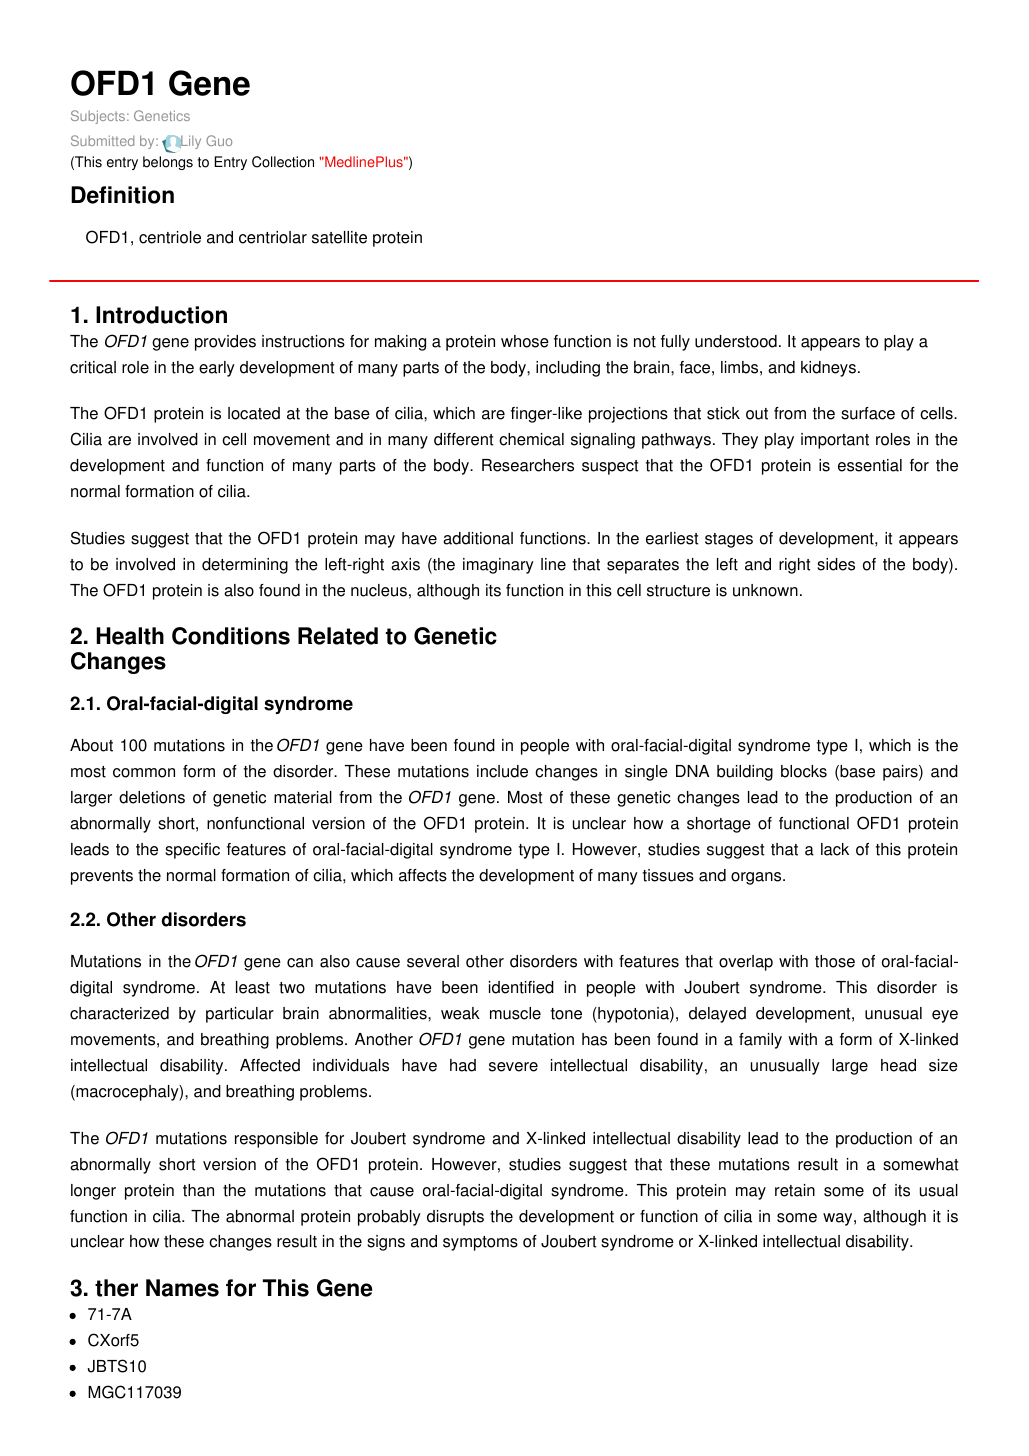 The height and width of the screenshot is (1456, 1029). Describe the element at coordinates (804, 771) in the screenshot. I see `blocks` at that location.
